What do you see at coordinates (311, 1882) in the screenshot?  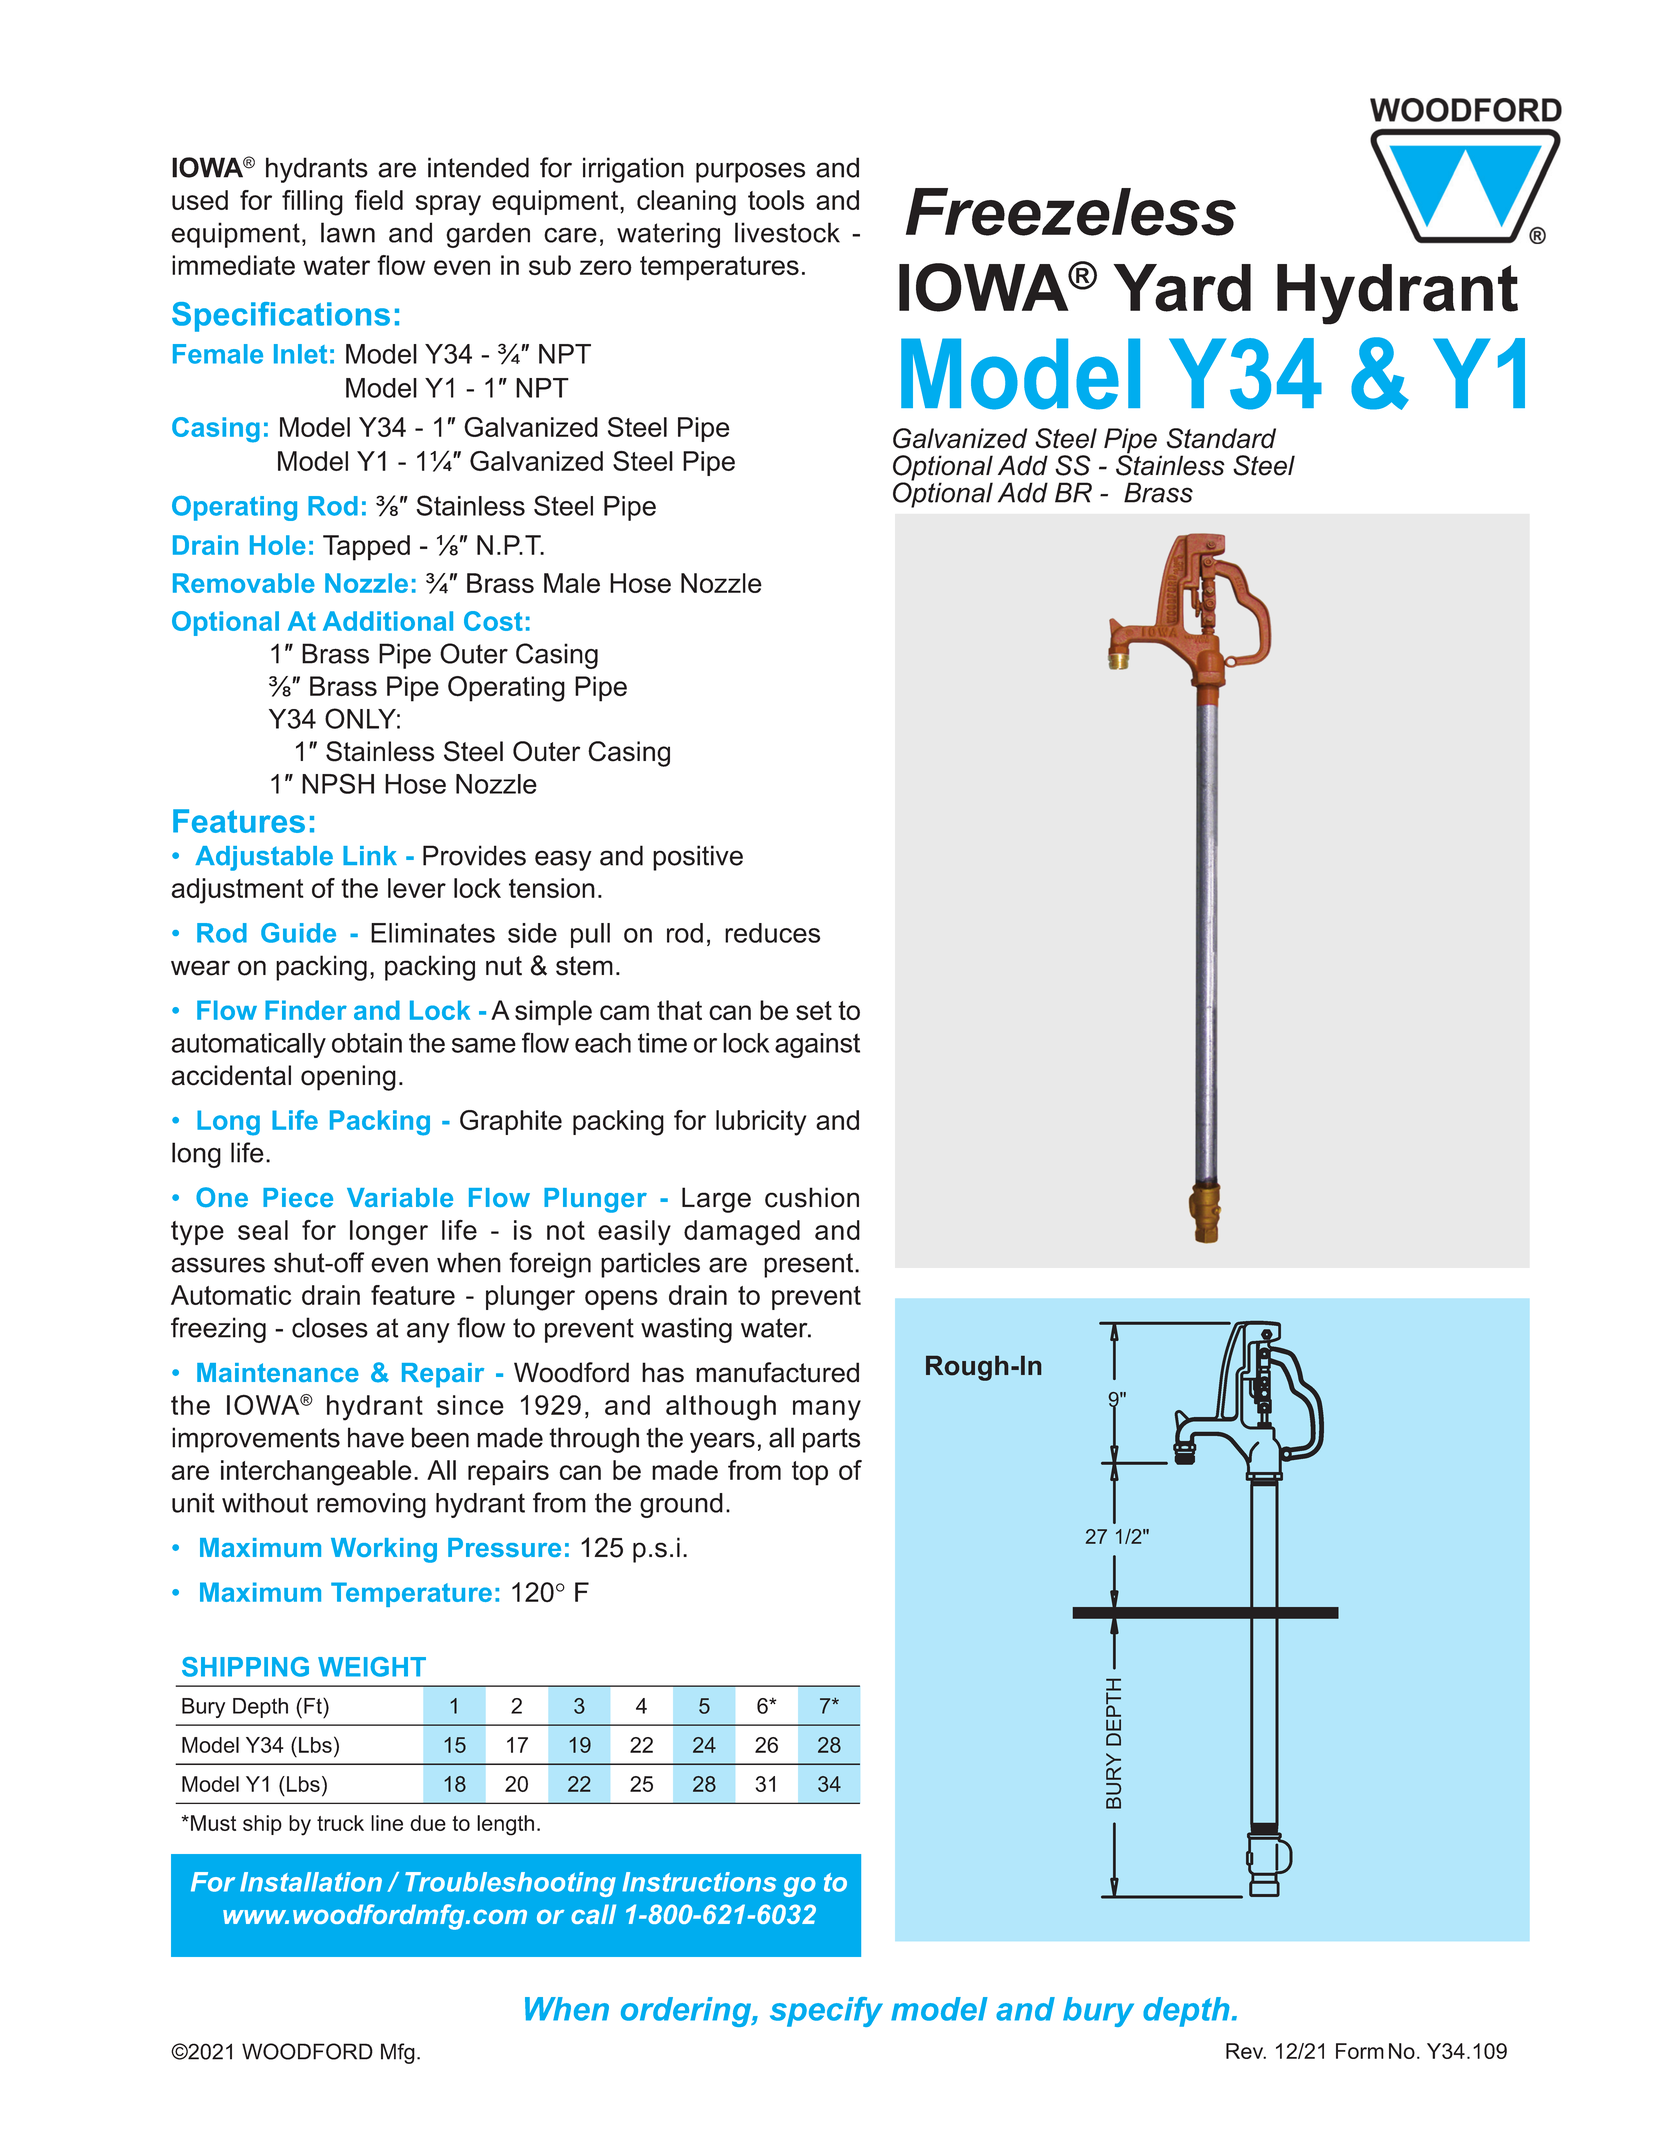 I see `Installation` at bounding box center [311, 1882].
